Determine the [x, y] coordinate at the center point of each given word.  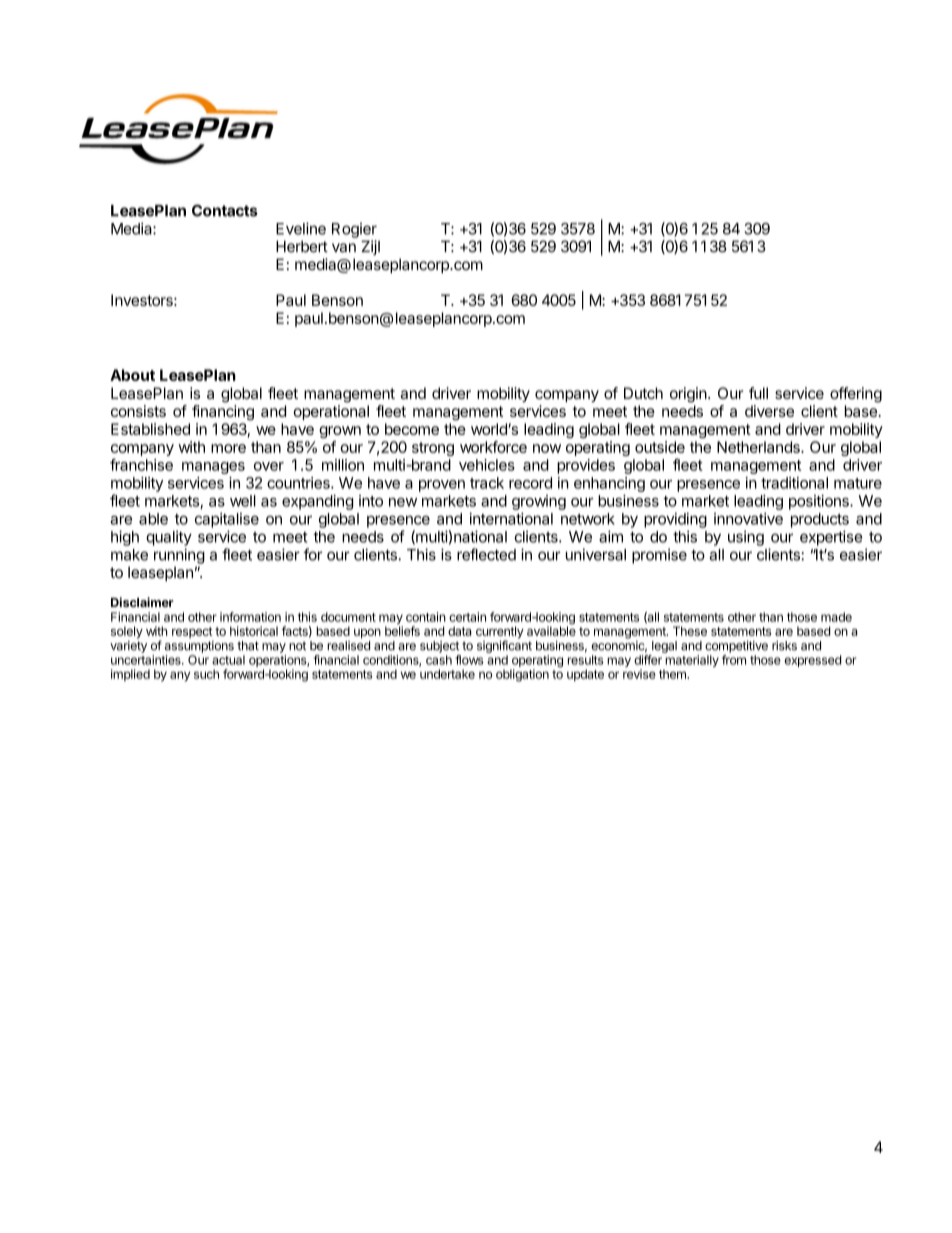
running [179, 556]
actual [228, 660]
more [228, 448]
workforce [493, 447]
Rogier [354, 230]
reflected [486, 554]
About [132, 375]
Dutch [643, 393]
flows [469, 660]
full [758, 393]
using [746, 538]
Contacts [225, 210]
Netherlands [759, 447]
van [344, 248]
